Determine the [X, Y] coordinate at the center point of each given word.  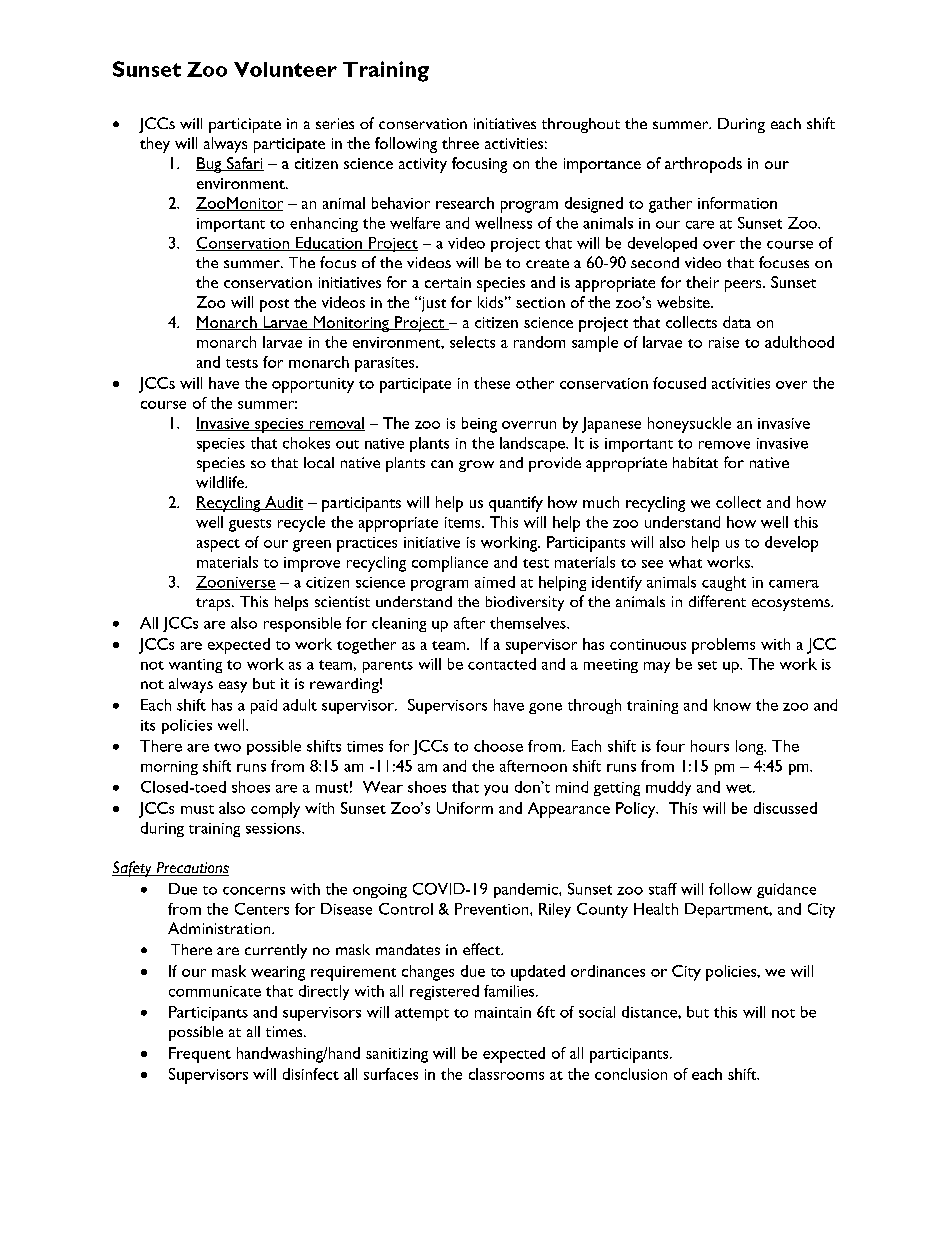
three [460, 143]
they [155, 145]
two [227, 747]
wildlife [221, 482]
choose [498, 746]
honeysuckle [689, 425]
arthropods [703, 165]
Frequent [200, 1055]
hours [710, 746]
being [479, 425]
